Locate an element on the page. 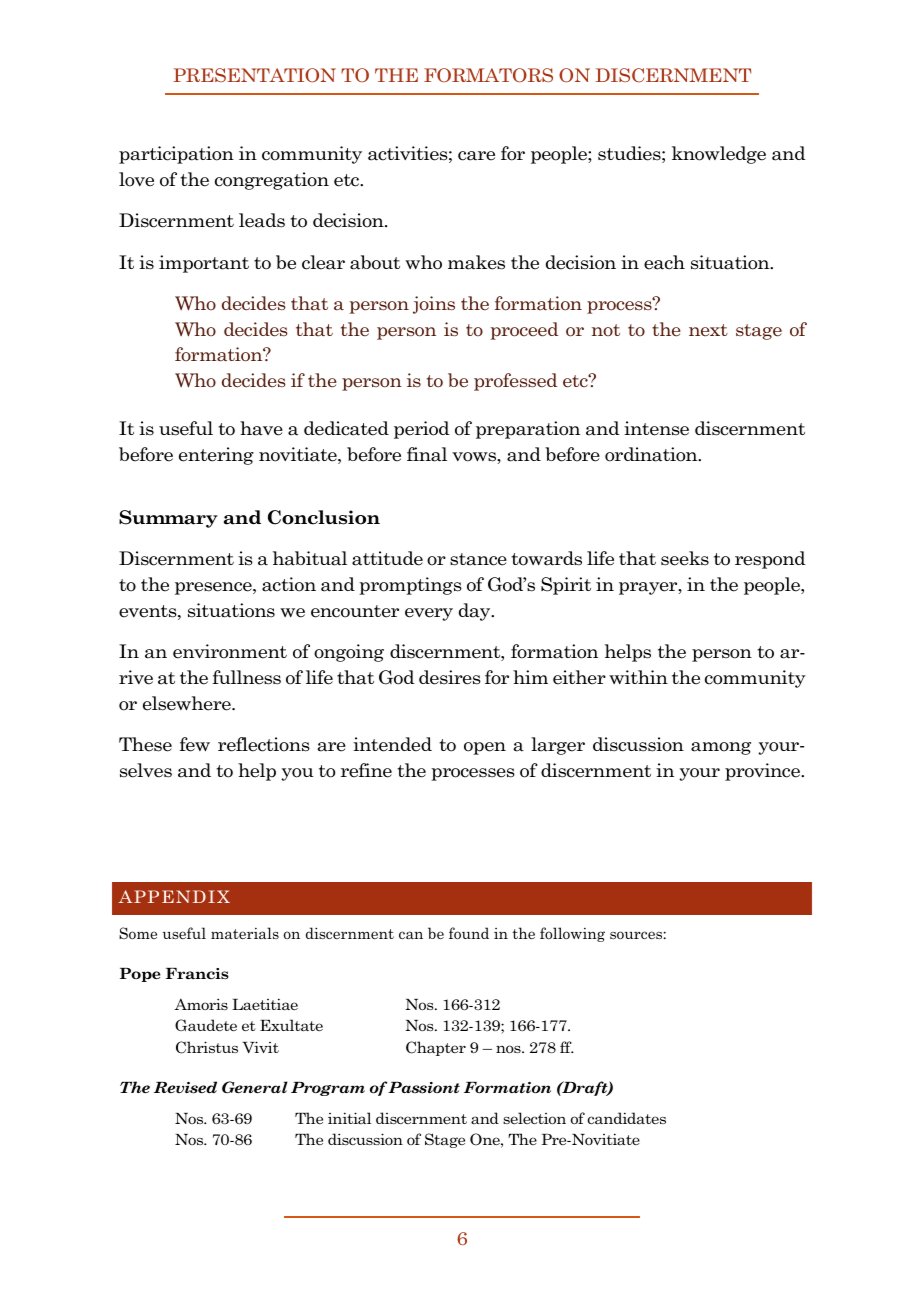  elsewhere is located at coordinates (188, 703).
